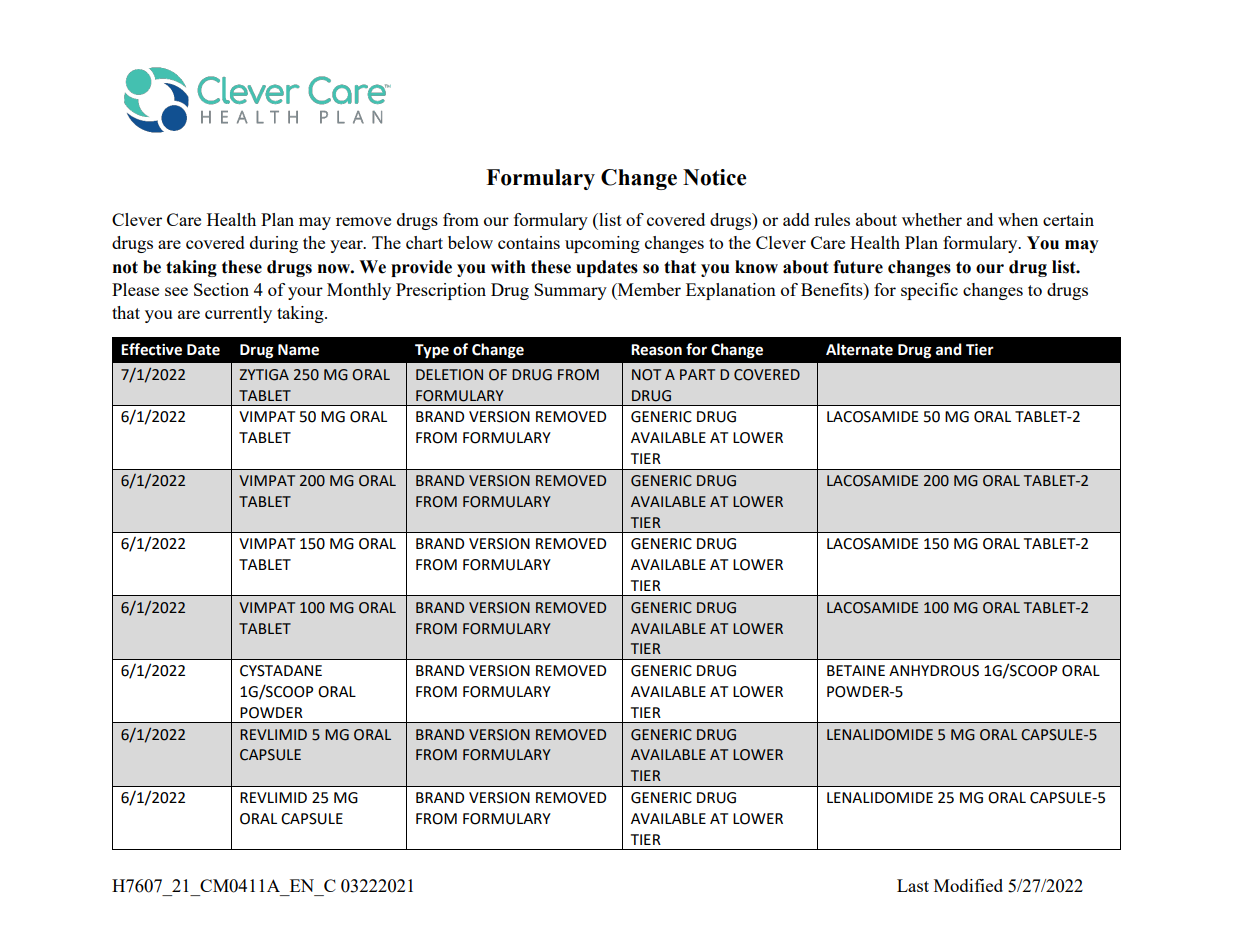  I want to click on Last, so click(913, 885).
